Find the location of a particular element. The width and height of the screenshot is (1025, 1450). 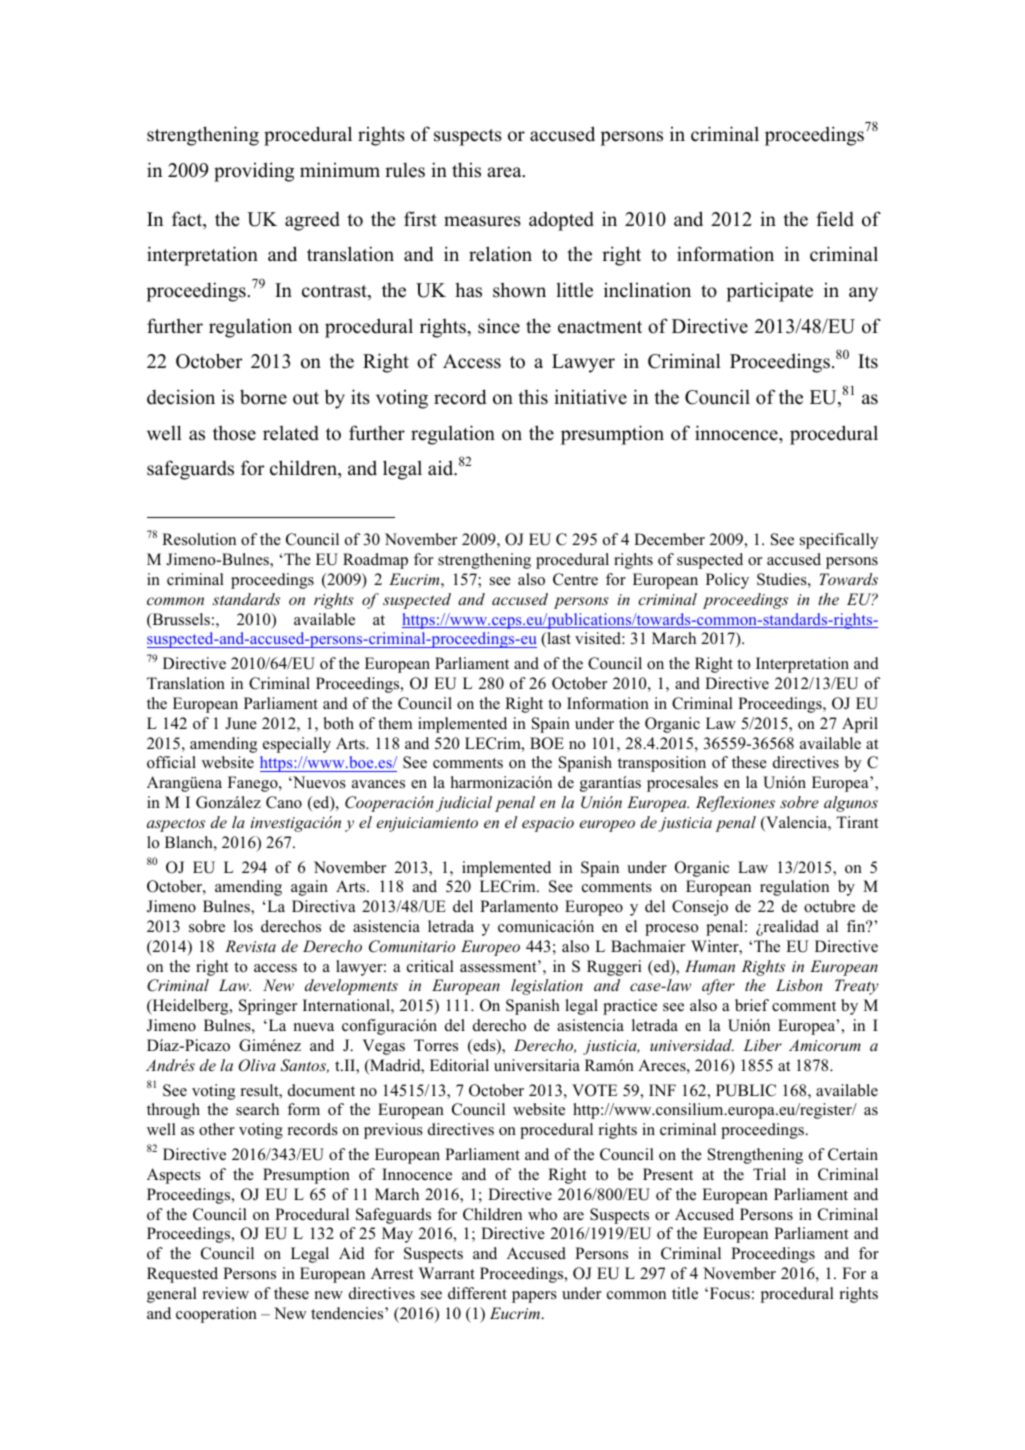

April is located at coordinates (860, 725).
